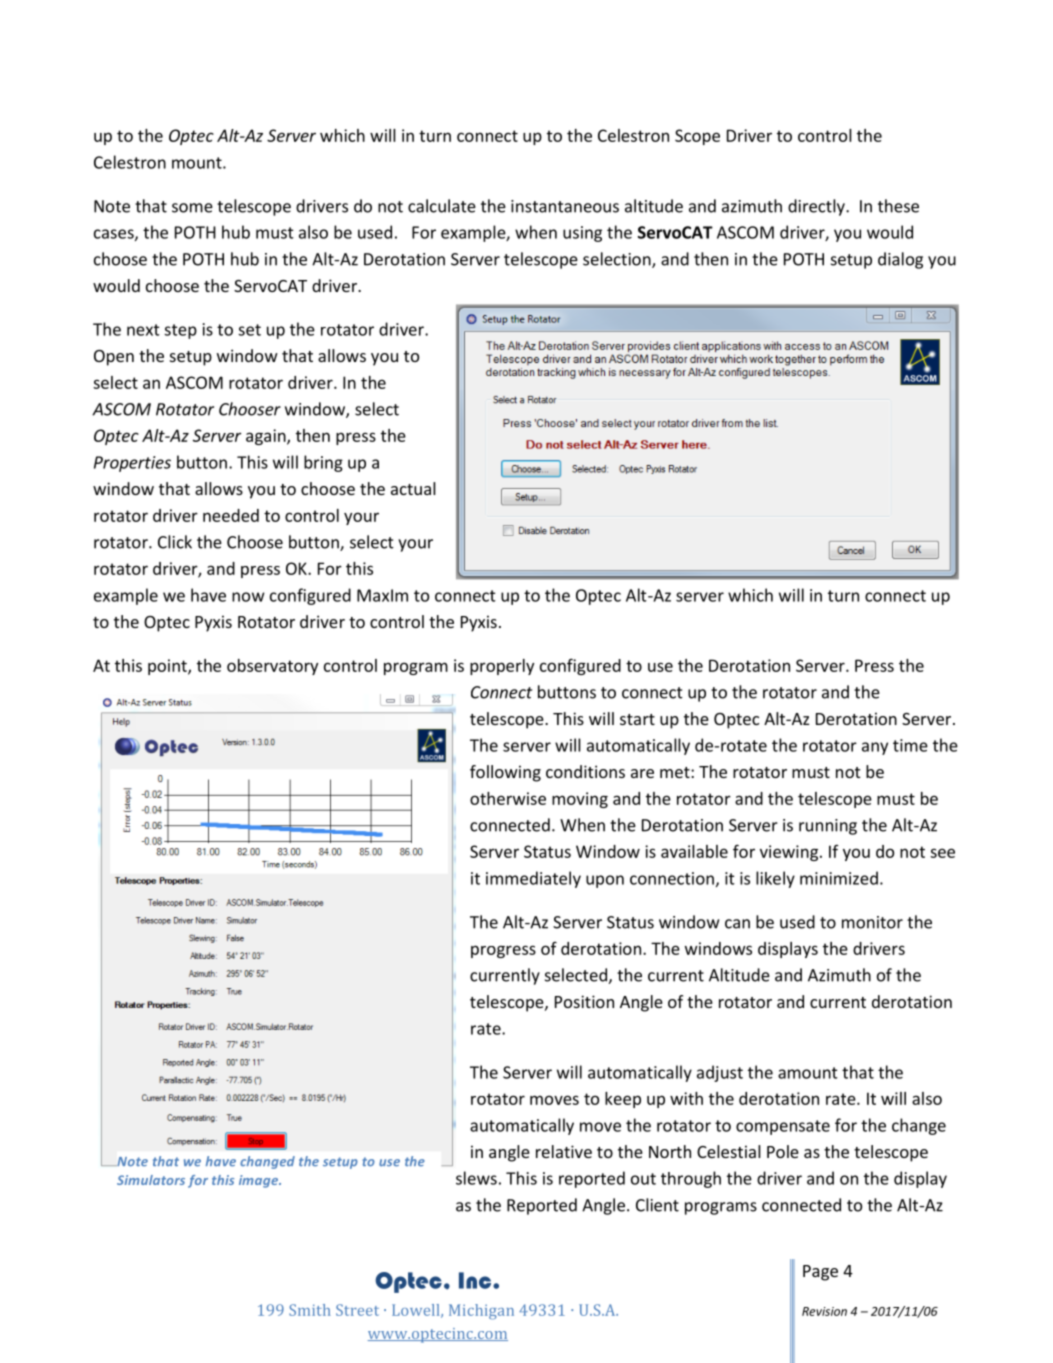 This screenshot has width=1053, height=1363. Describe the element at coordinates (192, 208) in the screenshot. I see `some` at that location.
